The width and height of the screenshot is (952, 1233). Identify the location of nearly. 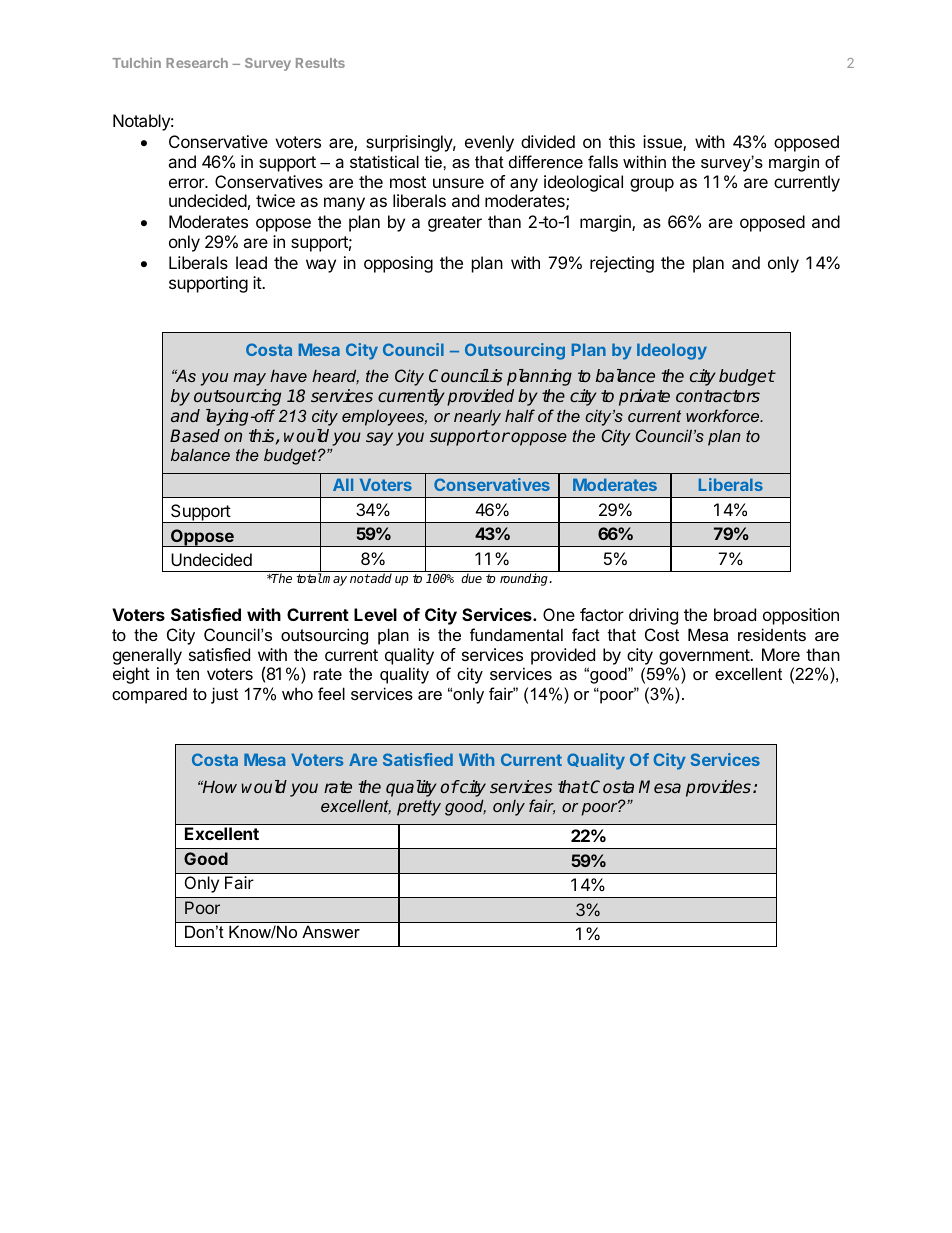
(477, 417).
